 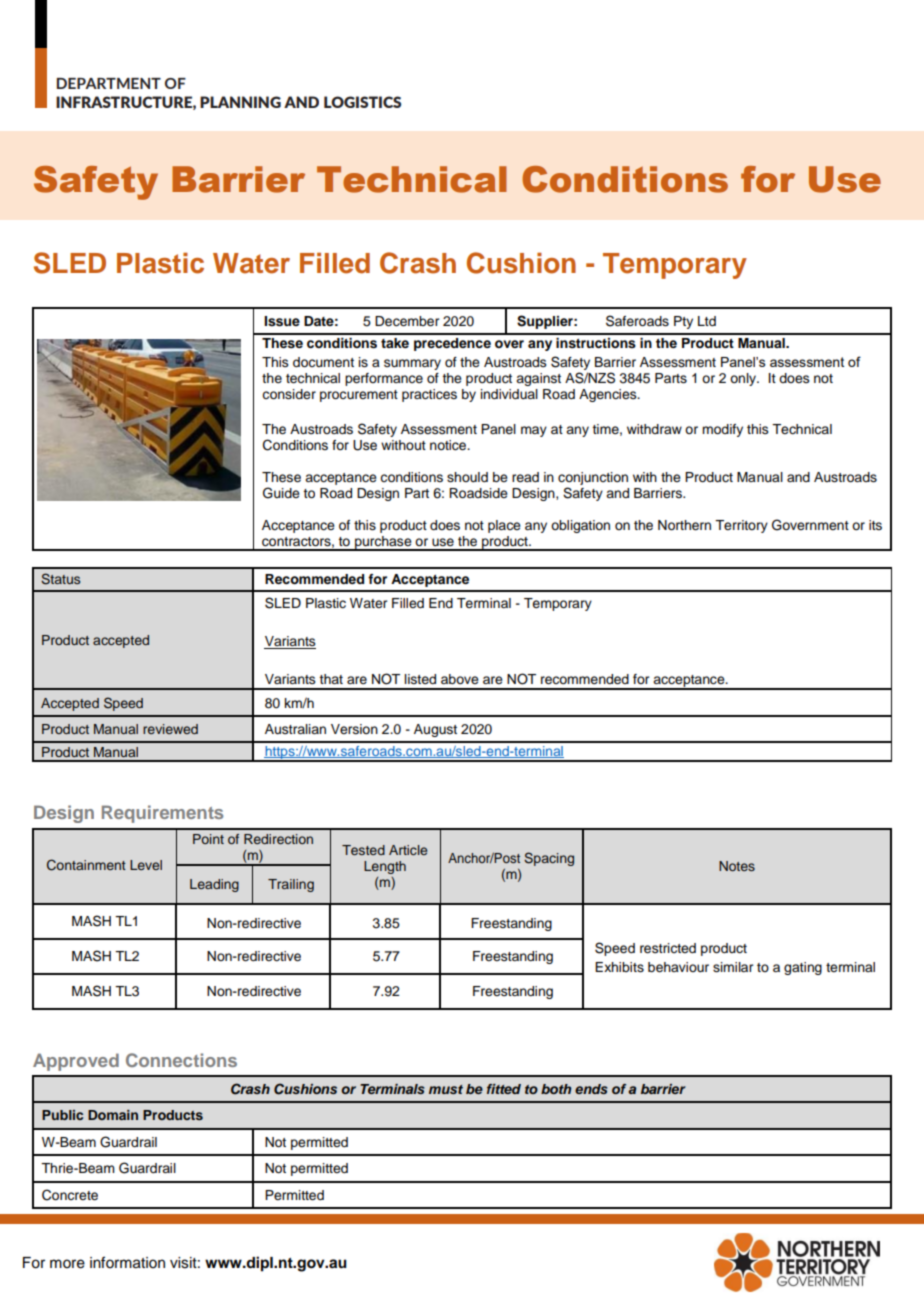 I want to click on PLANNING, so click(x=240, y=102).
